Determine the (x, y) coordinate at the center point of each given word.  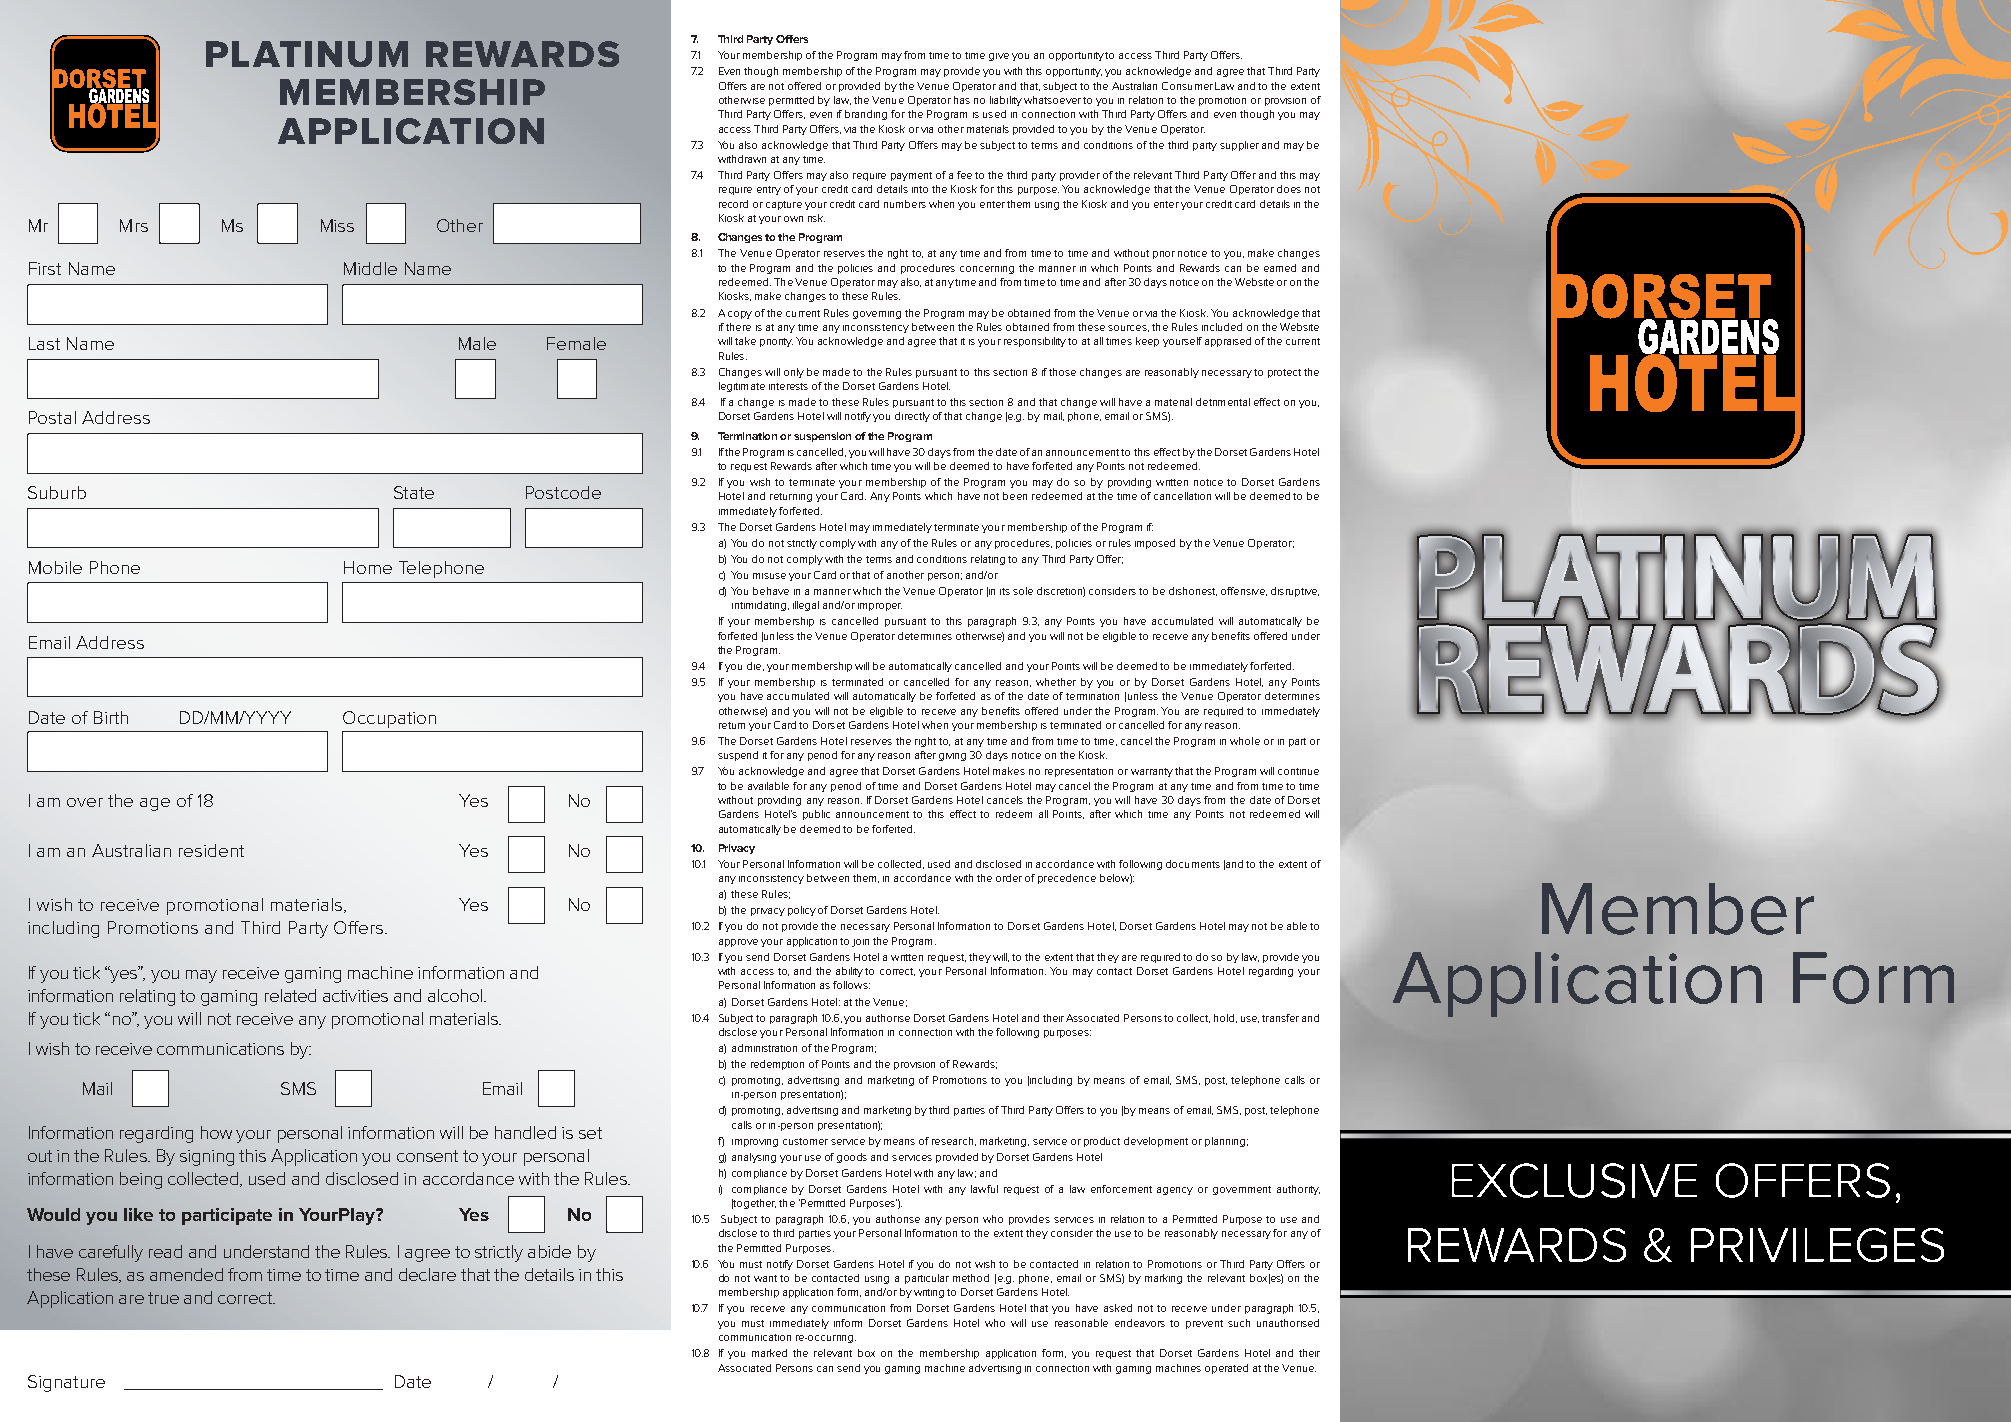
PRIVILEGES (1817, 1245)
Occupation (389, 719)
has (962, 100)
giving (952, 757)
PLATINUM (307, 54)
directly (912, 417)
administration (764, 1048)
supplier (1239, 146)
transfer (1280, 1018)
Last (44, 343)
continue (1298, 771)
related (290, 995)
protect (1284, 373)
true (163, 1298)
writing (929, 1293)
